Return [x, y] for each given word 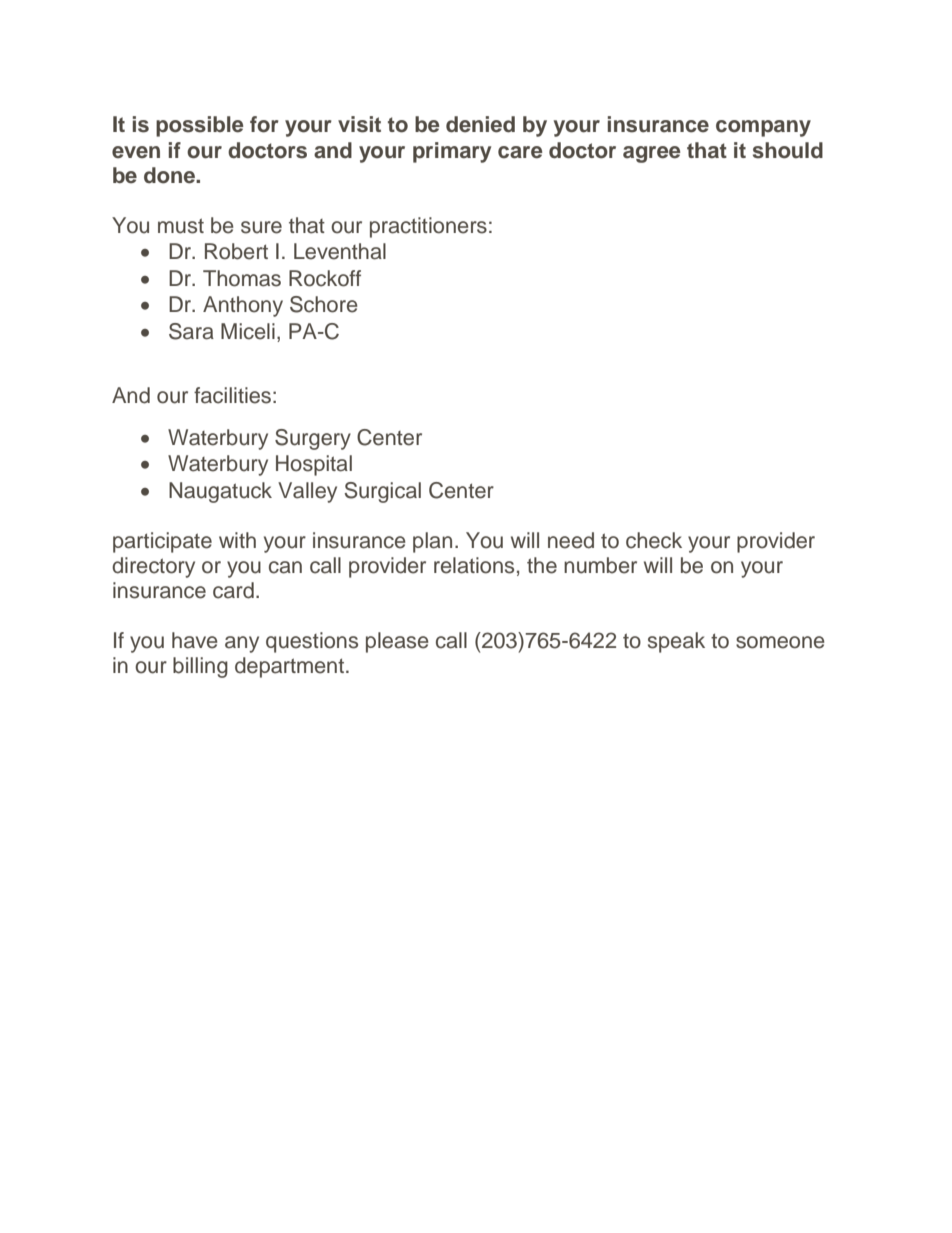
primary [452, 152]
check [654, 540]
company [763, 128]
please [397, 642]
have [194, 640]
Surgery [313, 439]
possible [199, 126]
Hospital [314, 465]
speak [676, 642]
